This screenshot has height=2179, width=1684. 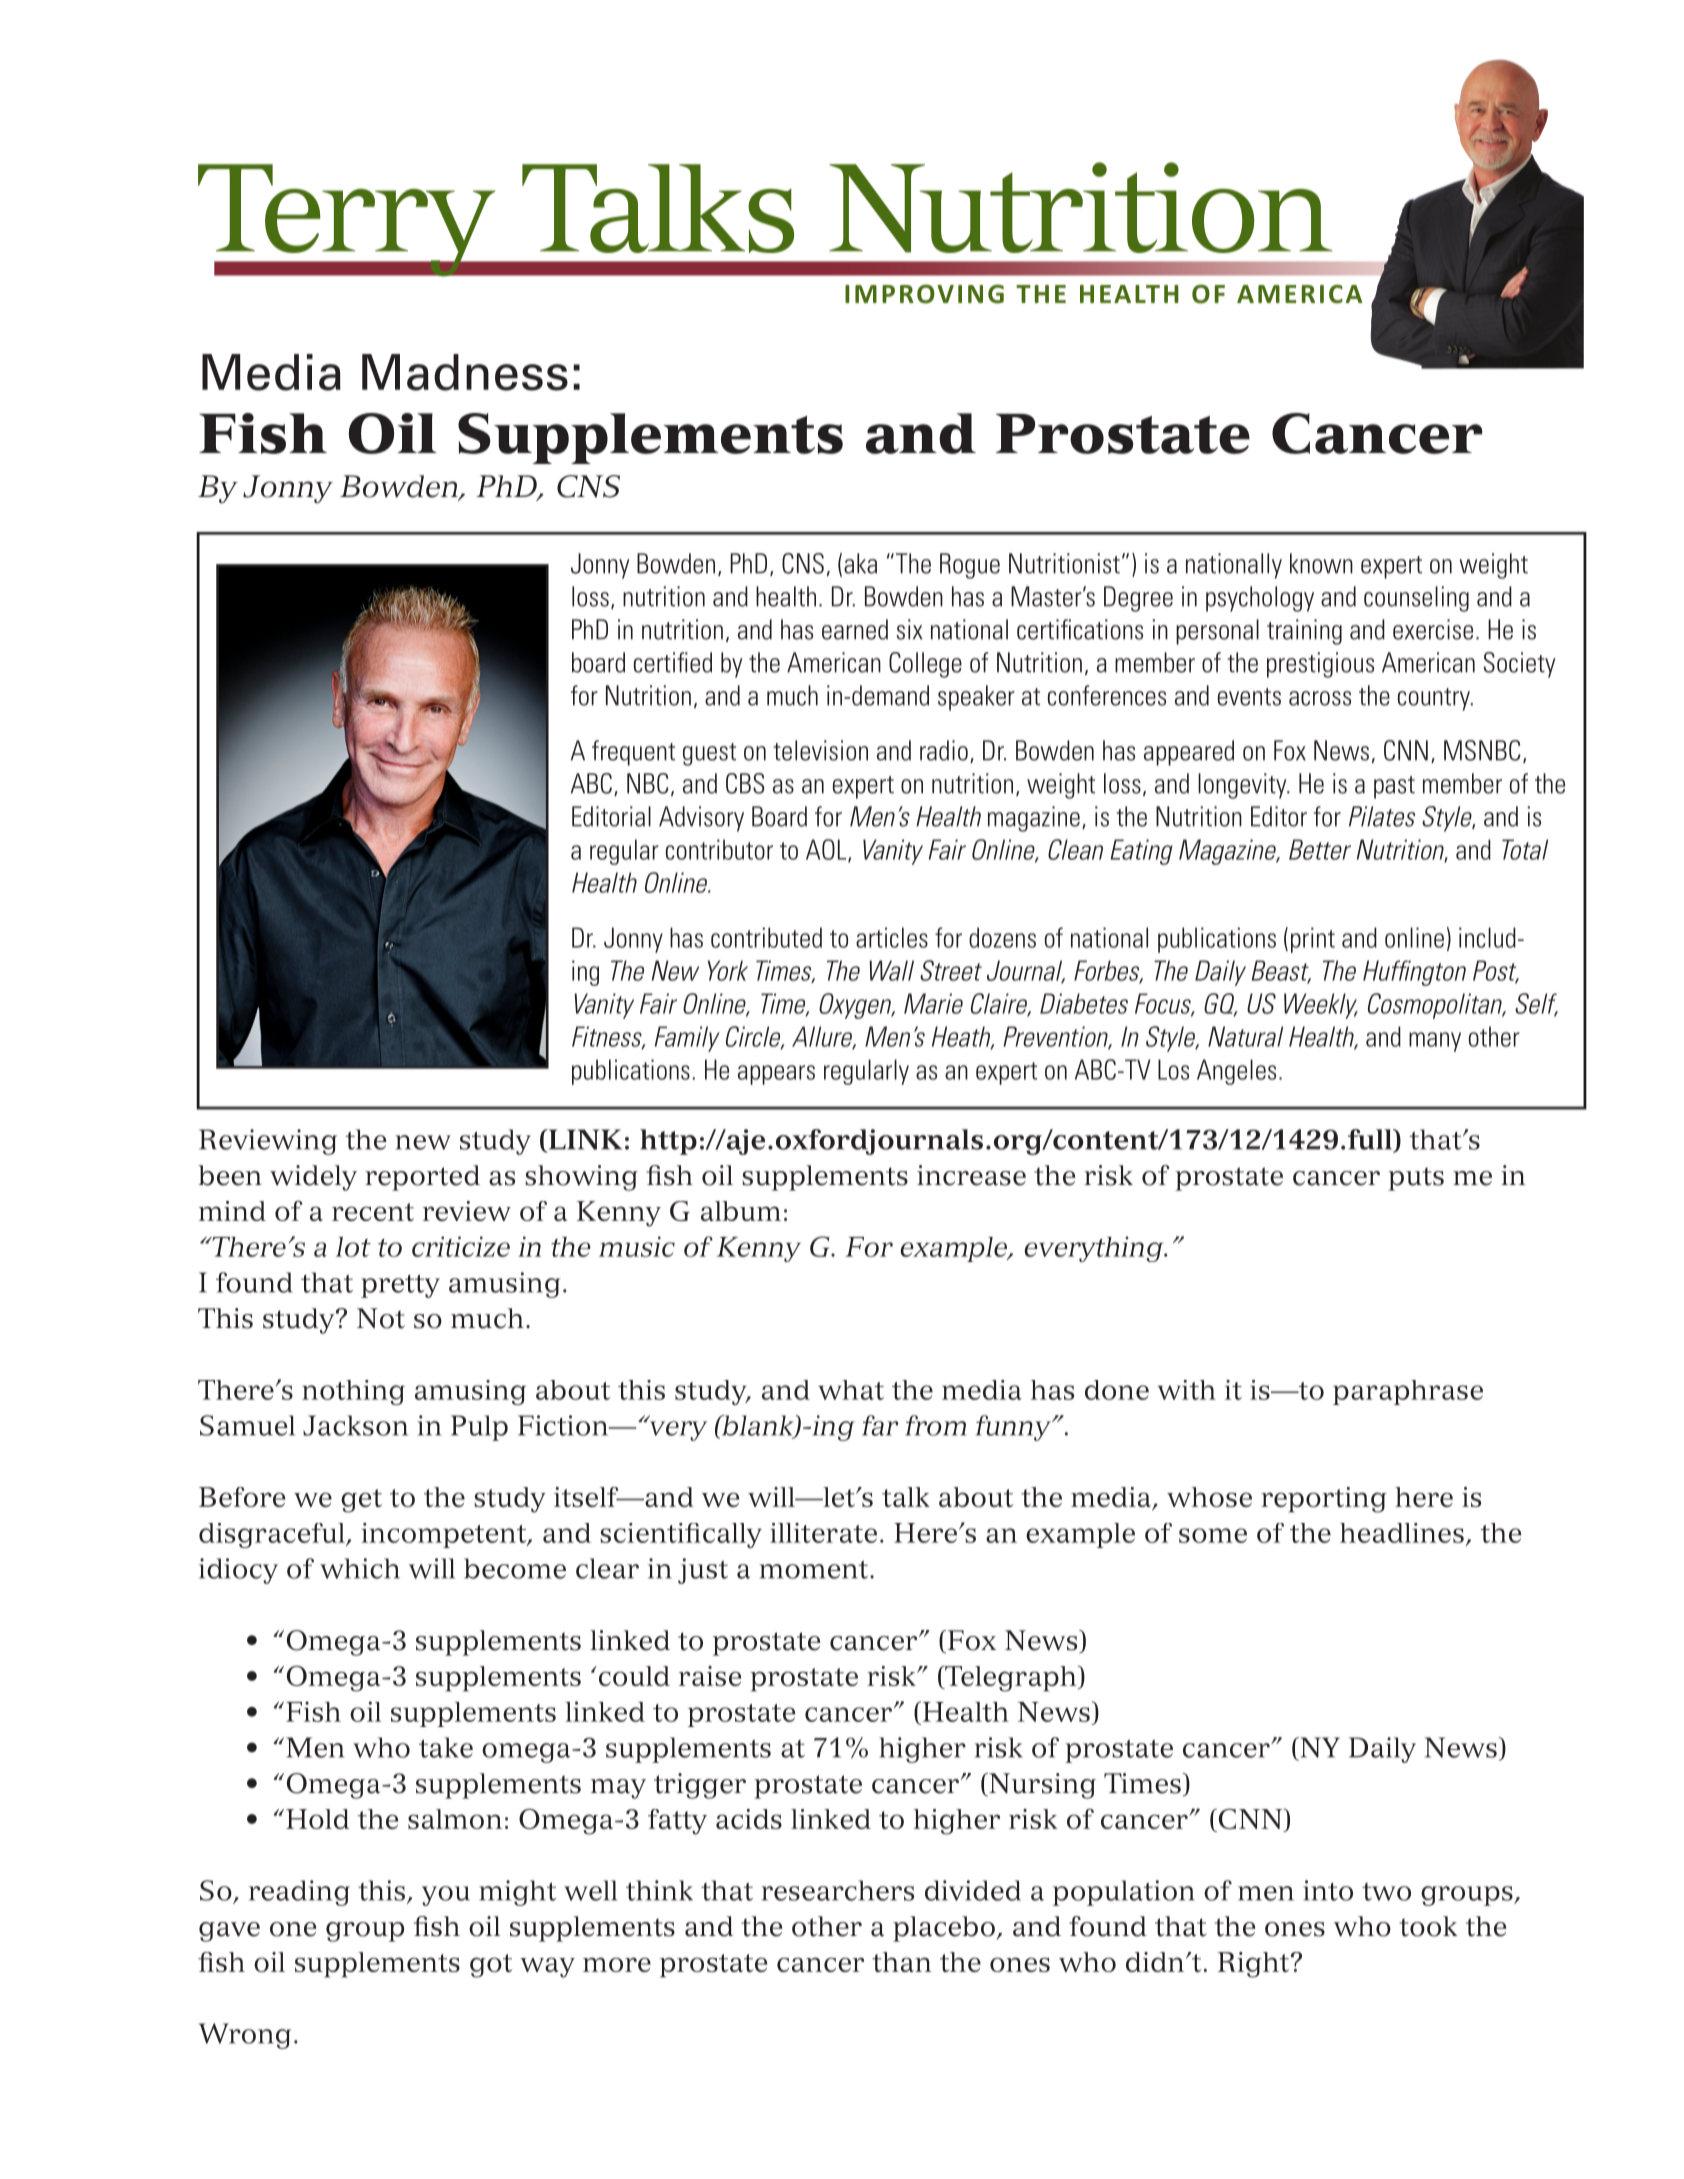 I want to click on Pilates, so click(x=1382, y=816).
